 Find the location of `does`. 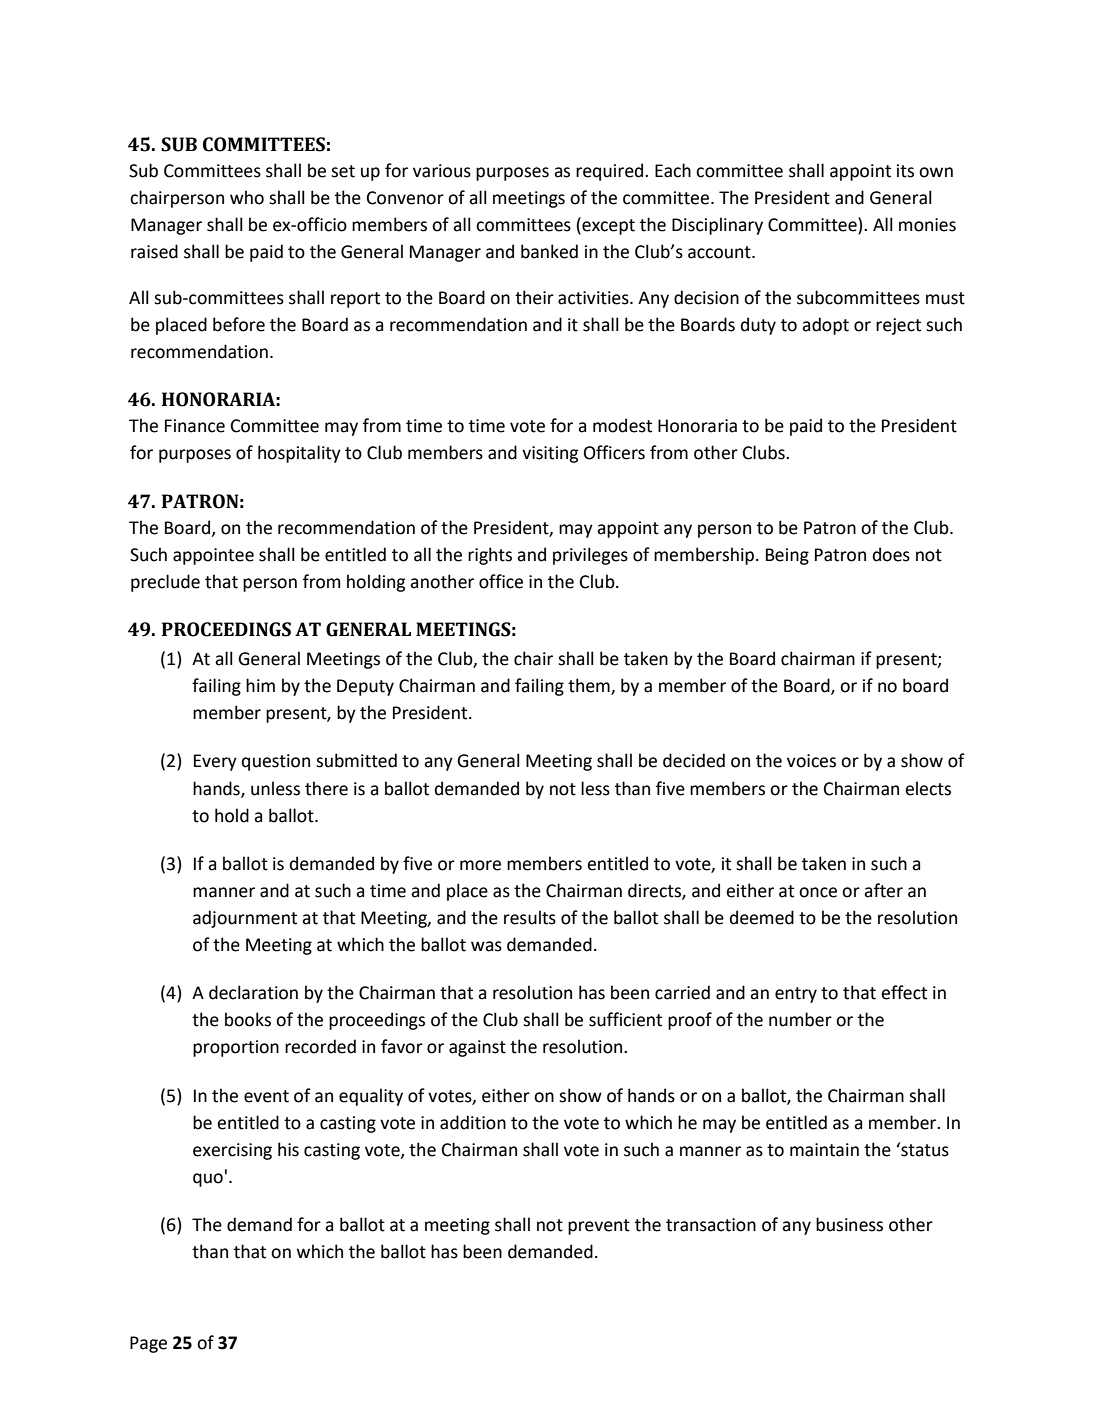

does is located at coordinates (891, 554).
